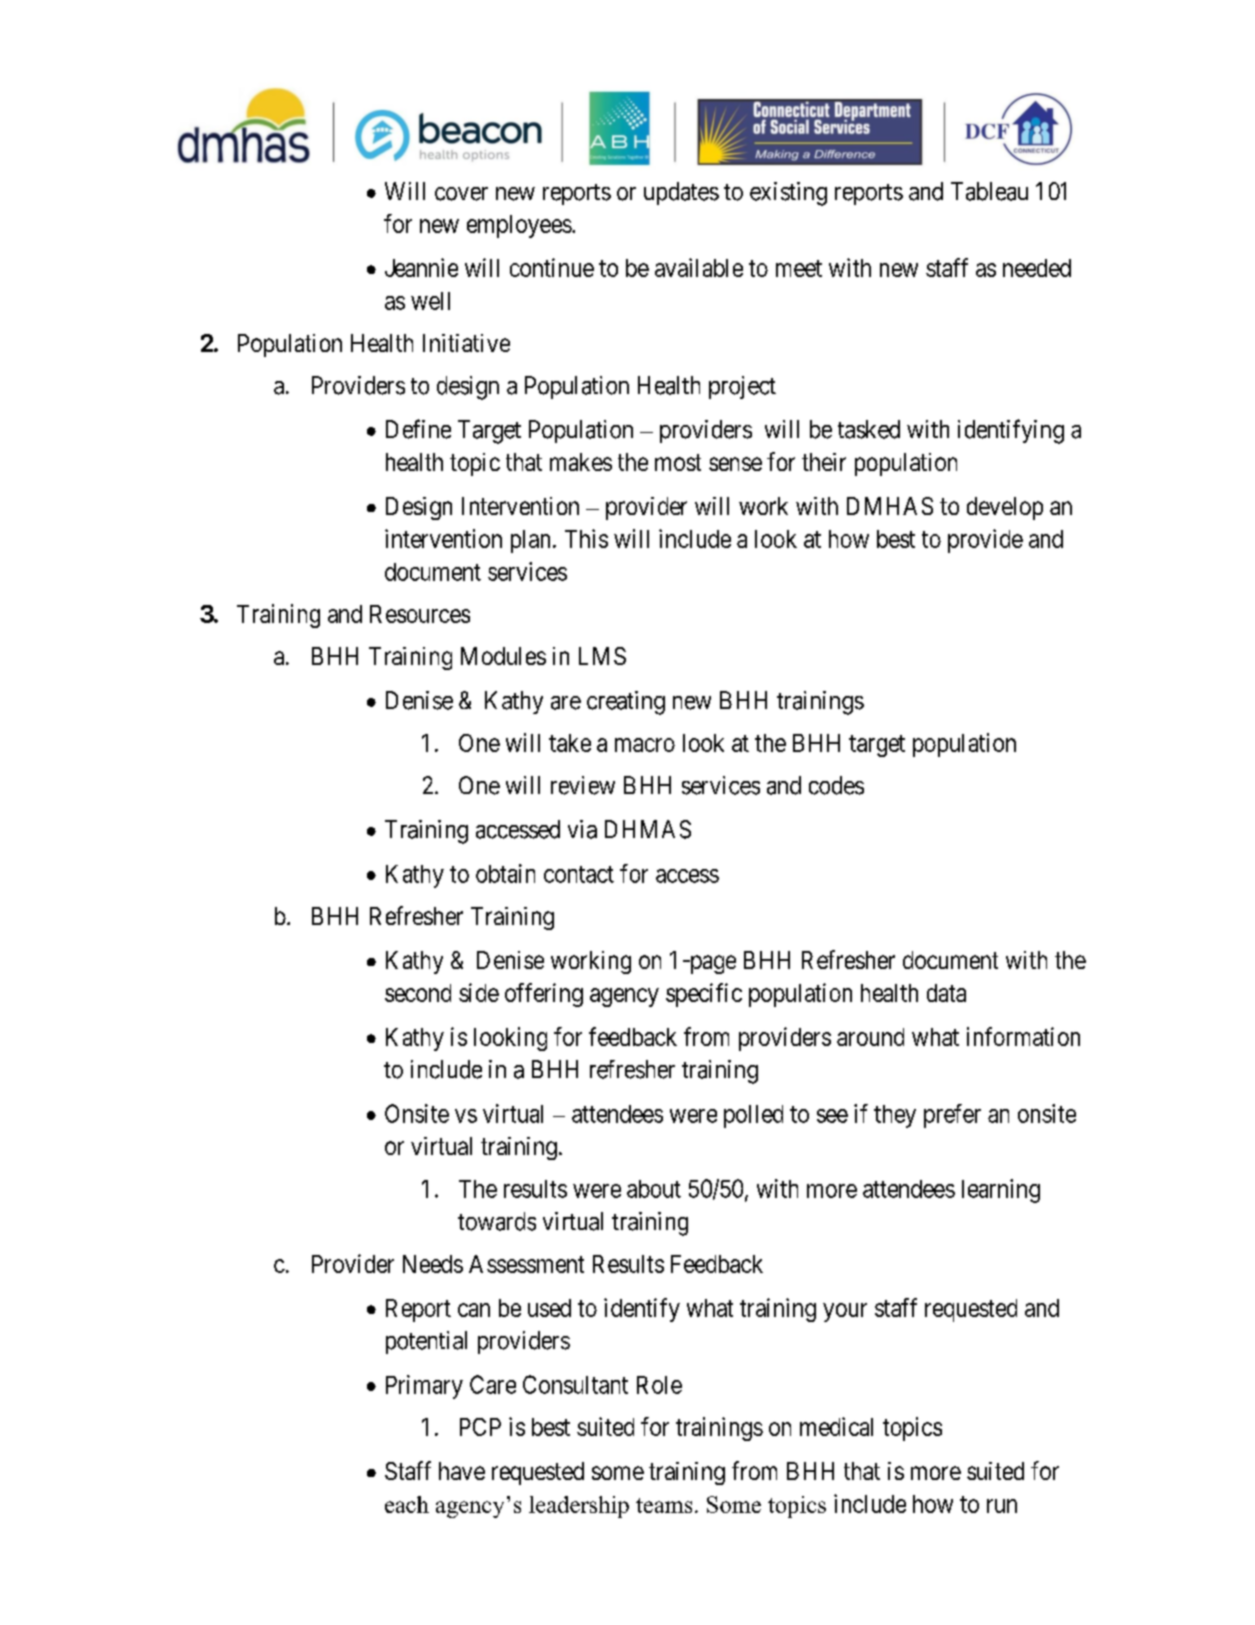 This screenshot has height=1625, width=1255. What do you see at coordinates (519, 226) in the screenshot?
I see `employees` at bounding box center [519, 226].
